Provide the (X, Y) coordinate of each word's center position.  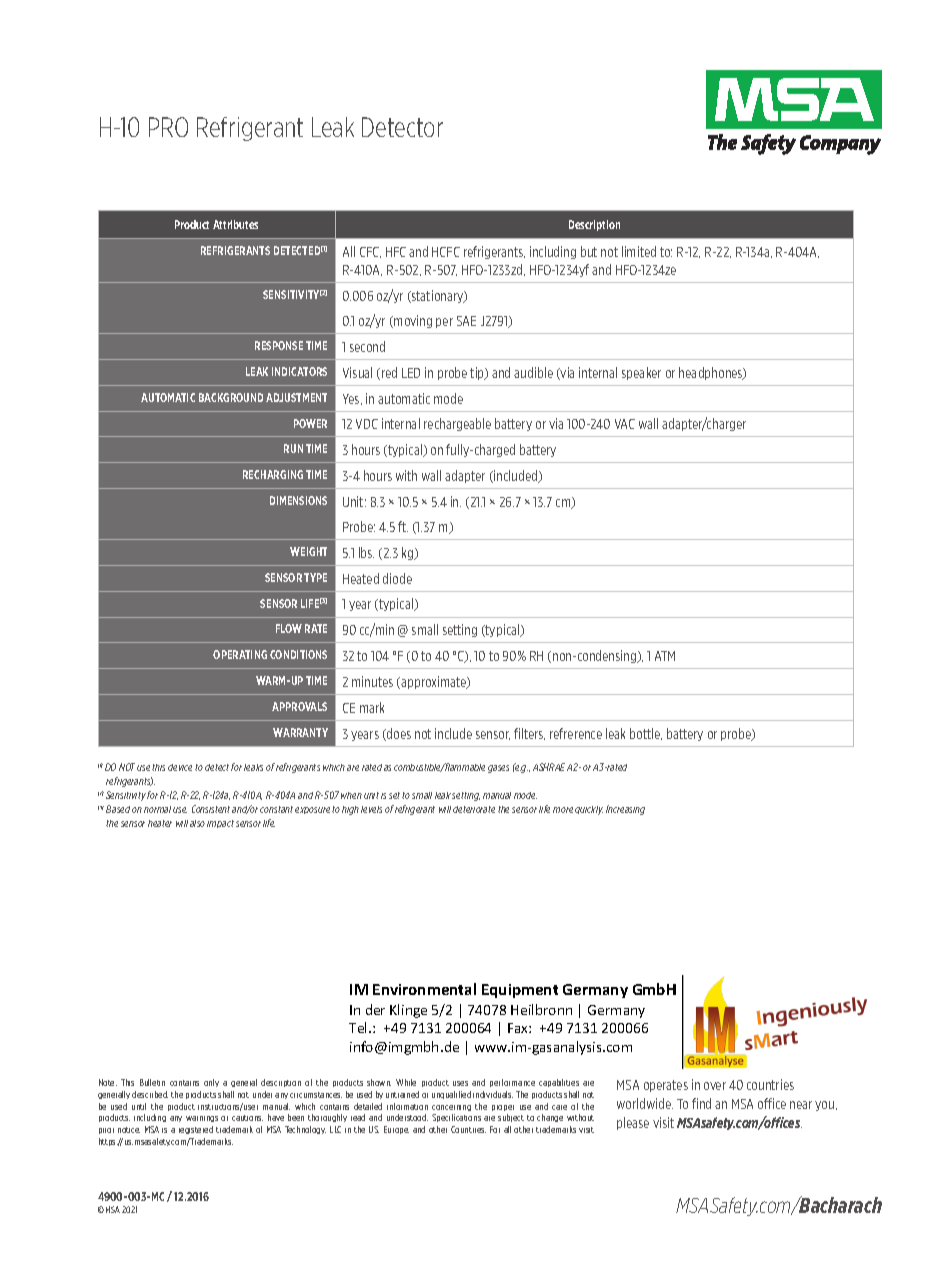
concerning (451, 1108)
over (715, 1086)
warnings (202, 1119)
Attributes (235, 224)
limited (639, 251)
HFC (396, 252)
